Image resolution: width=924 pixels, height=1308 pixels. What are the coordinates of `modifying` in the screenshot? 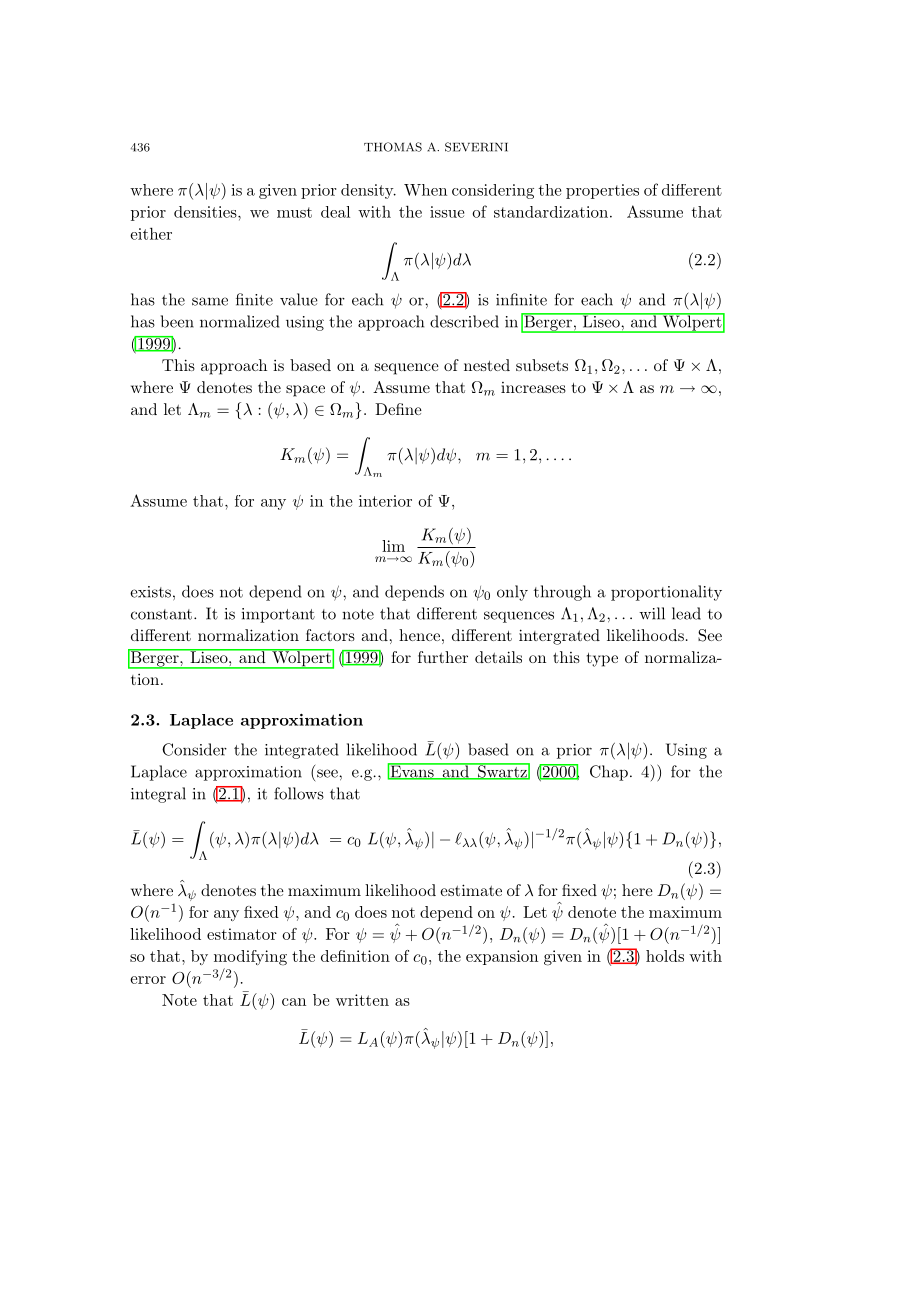 It's located at (250, 958).
